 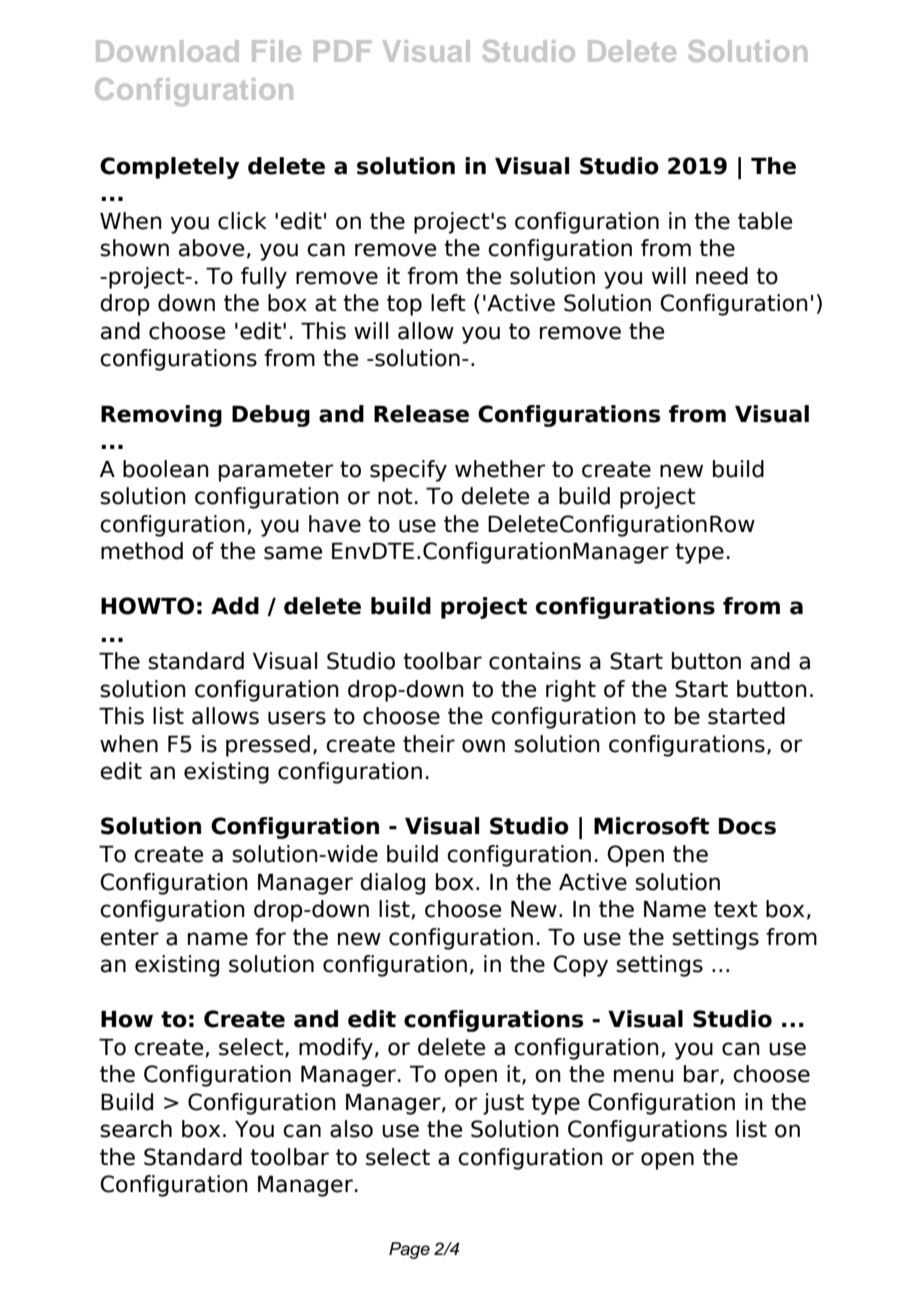 What do you see at coordinates (136, 1129) in the document?
I see `search` at bounding box center [136, 1129].
